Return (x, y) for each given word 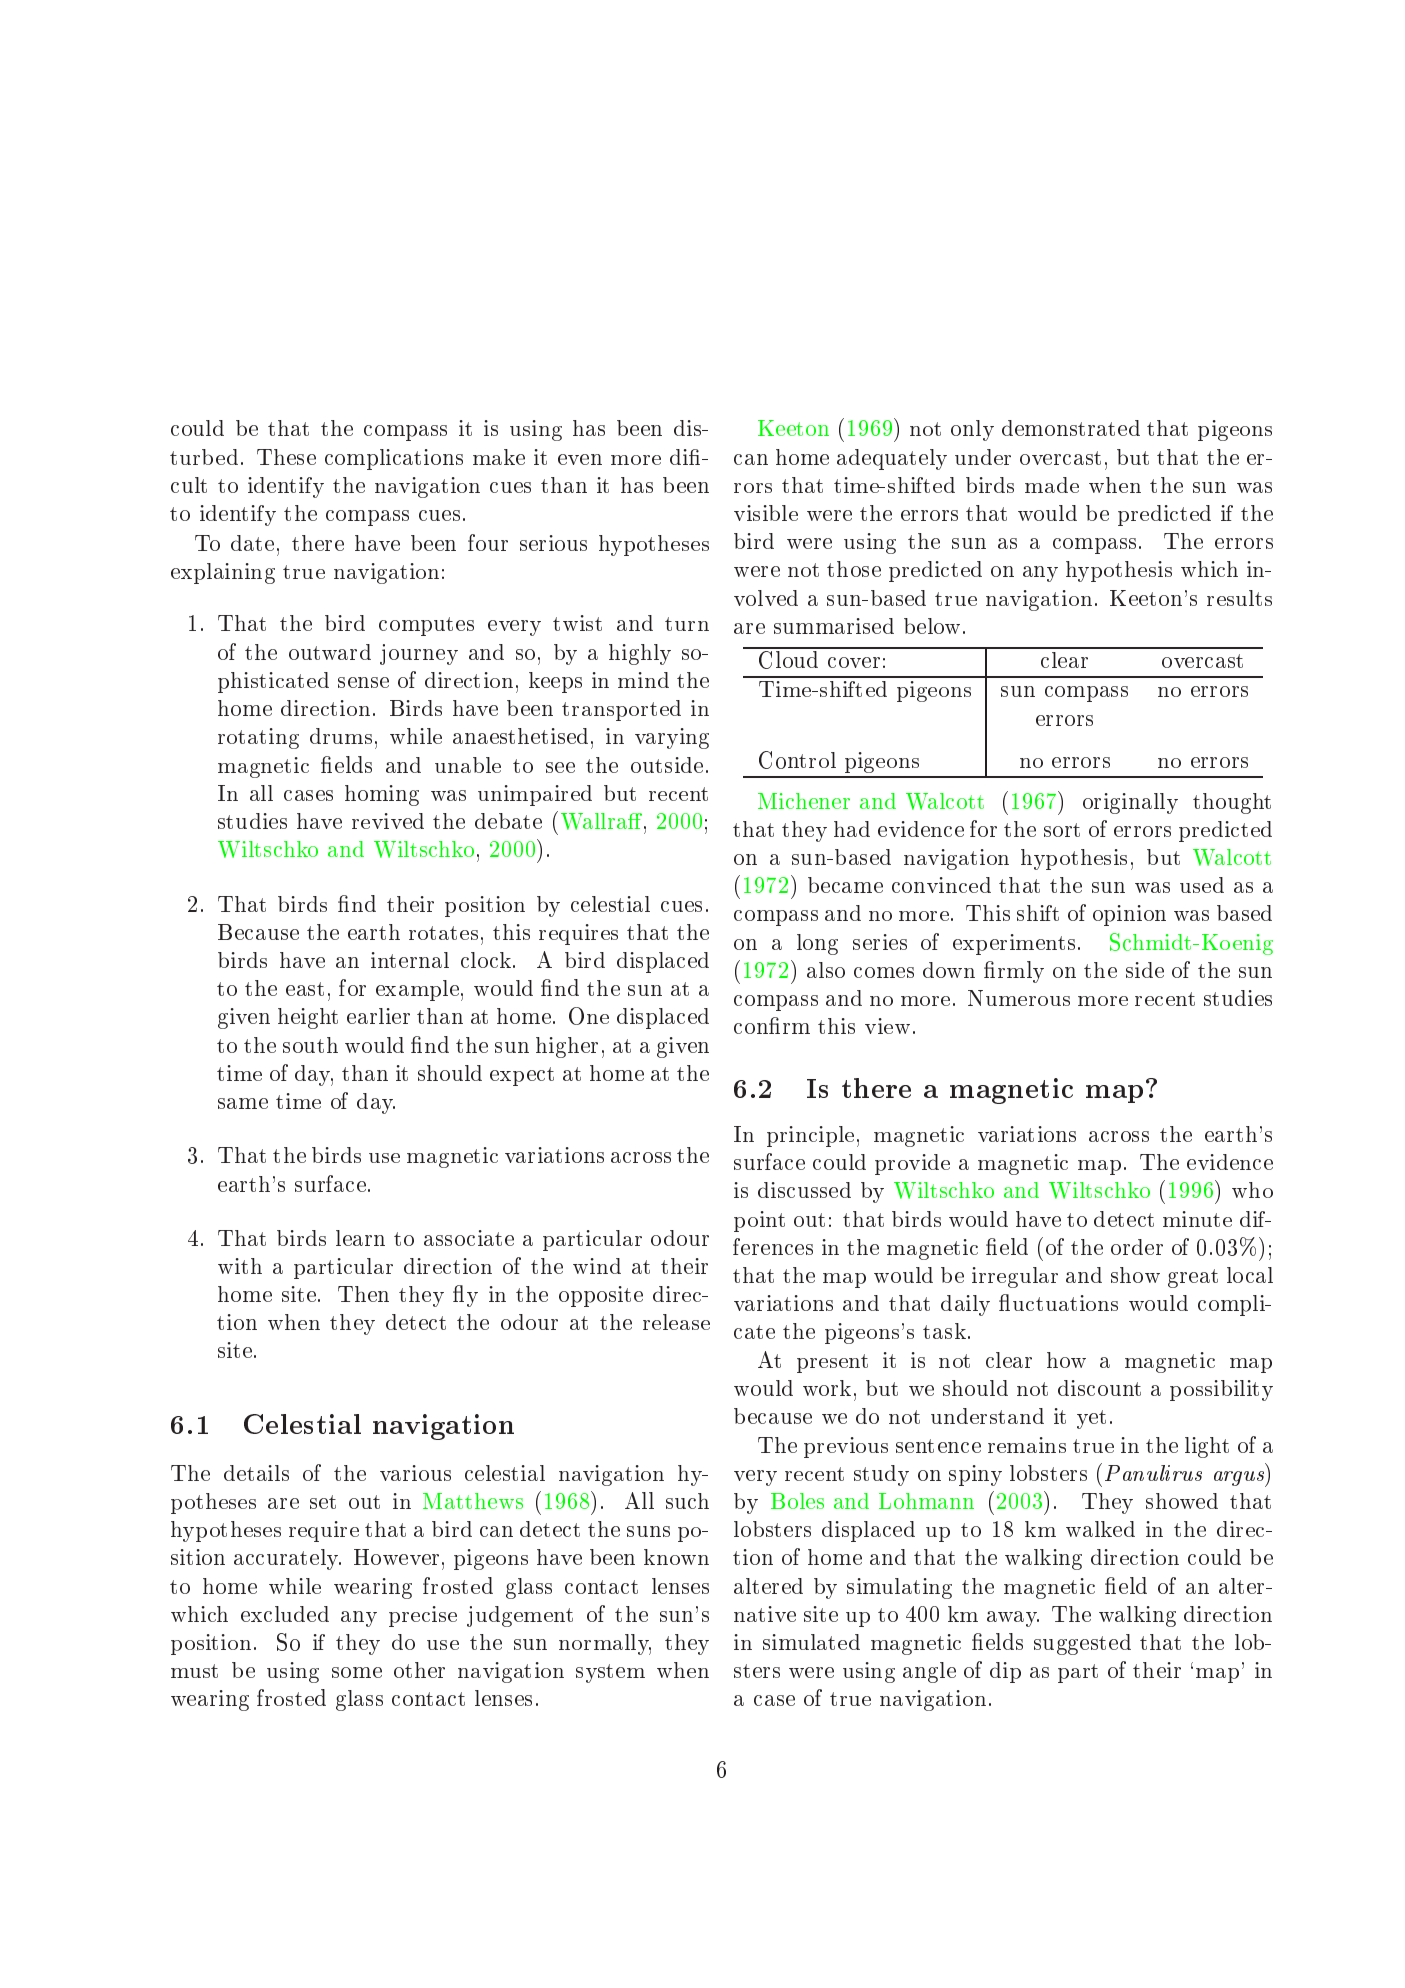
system (610, 1673)
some (357, 1672)
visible (766, 513)
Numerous (1019, 998)
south (310, 1045)
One (589, 1016)
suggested (1082, 1644)
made (1052, 485)
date (252, 543)
